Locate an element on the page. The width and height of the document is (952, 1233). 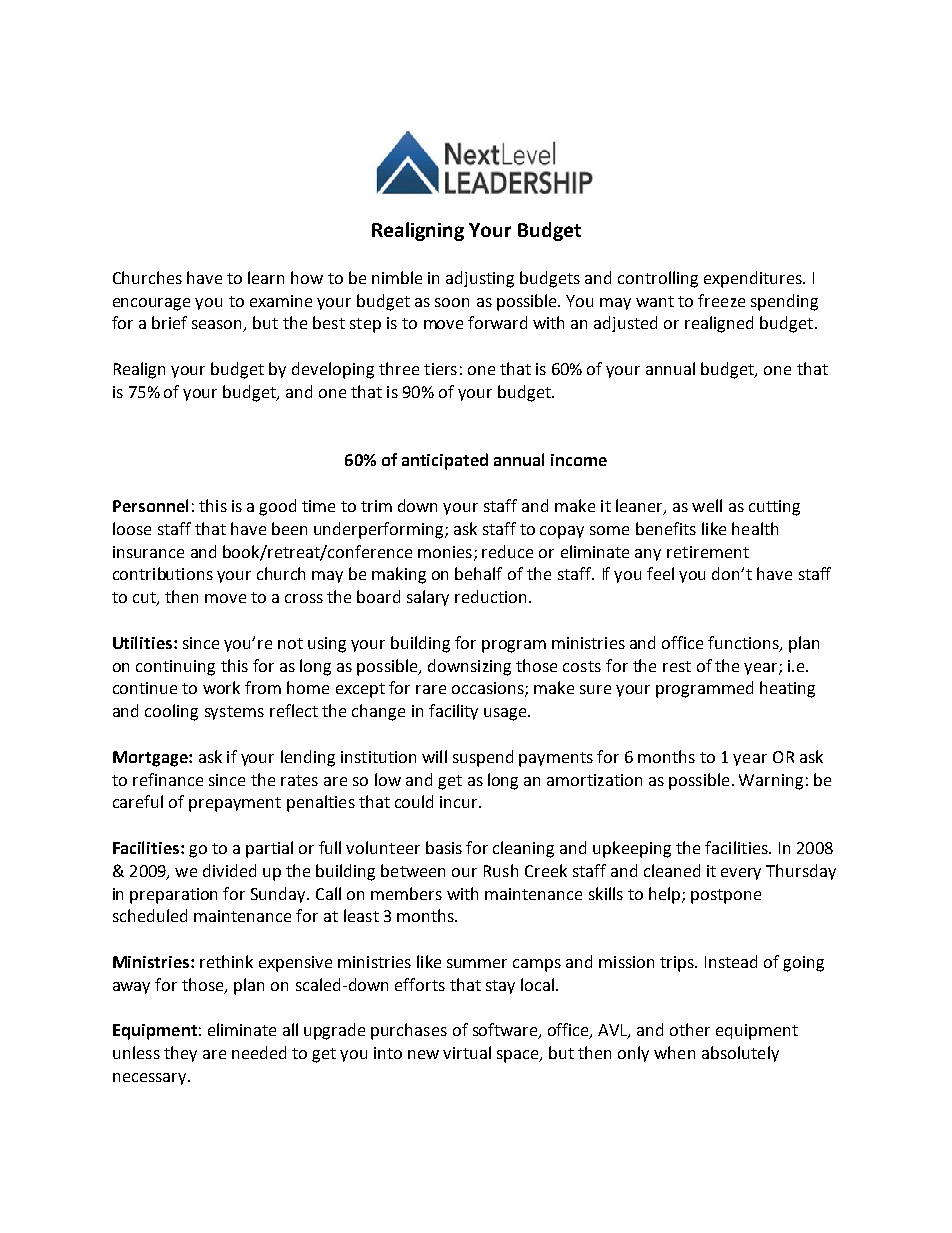
freeze is located at coordinates (721, 300).
